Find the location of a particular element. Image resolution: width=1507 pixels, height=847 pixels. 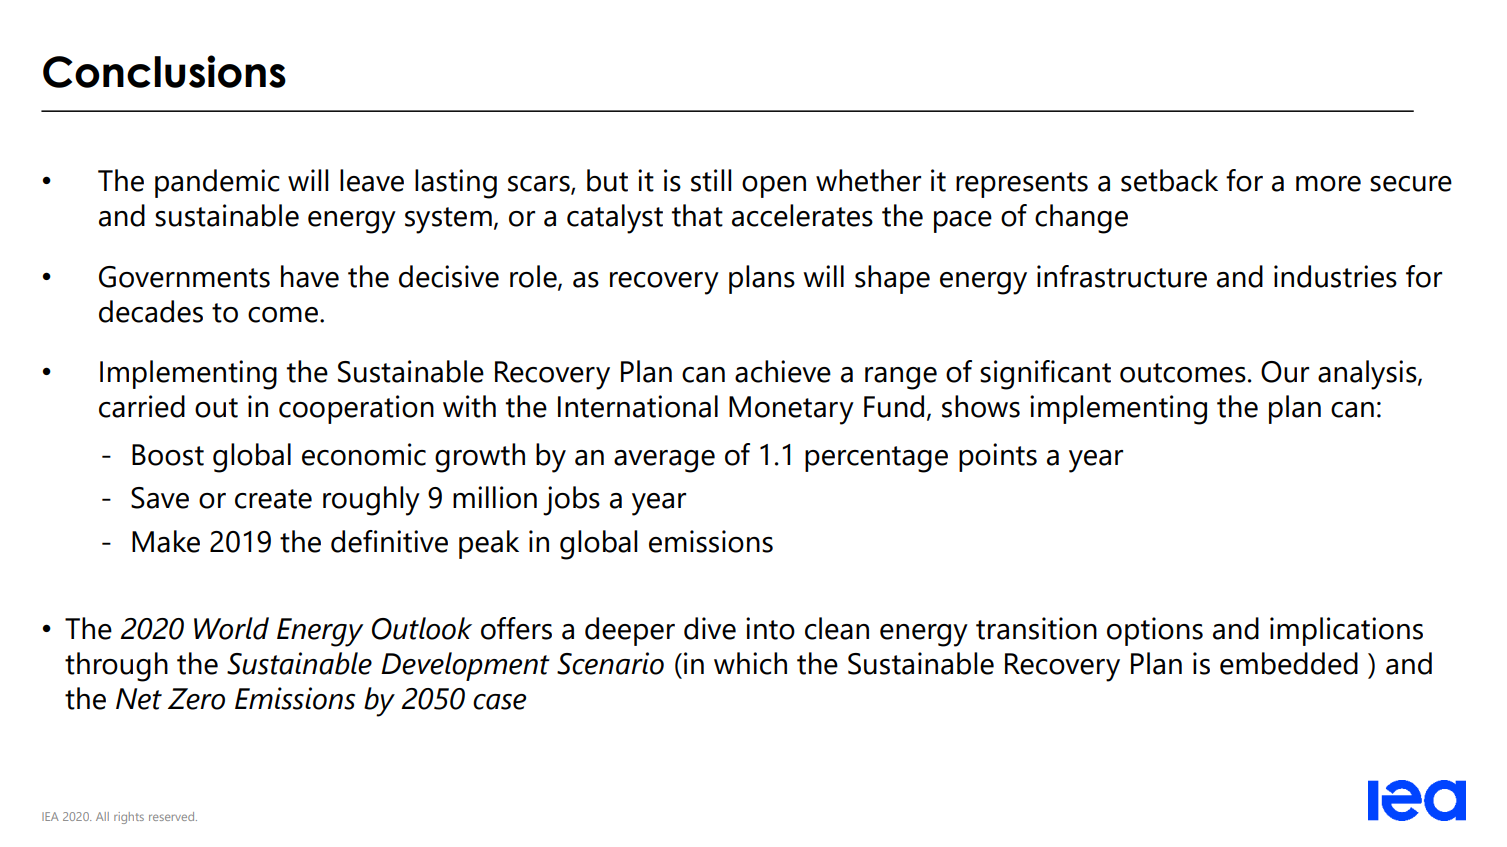

dive is located at coordinates (710, 628).
